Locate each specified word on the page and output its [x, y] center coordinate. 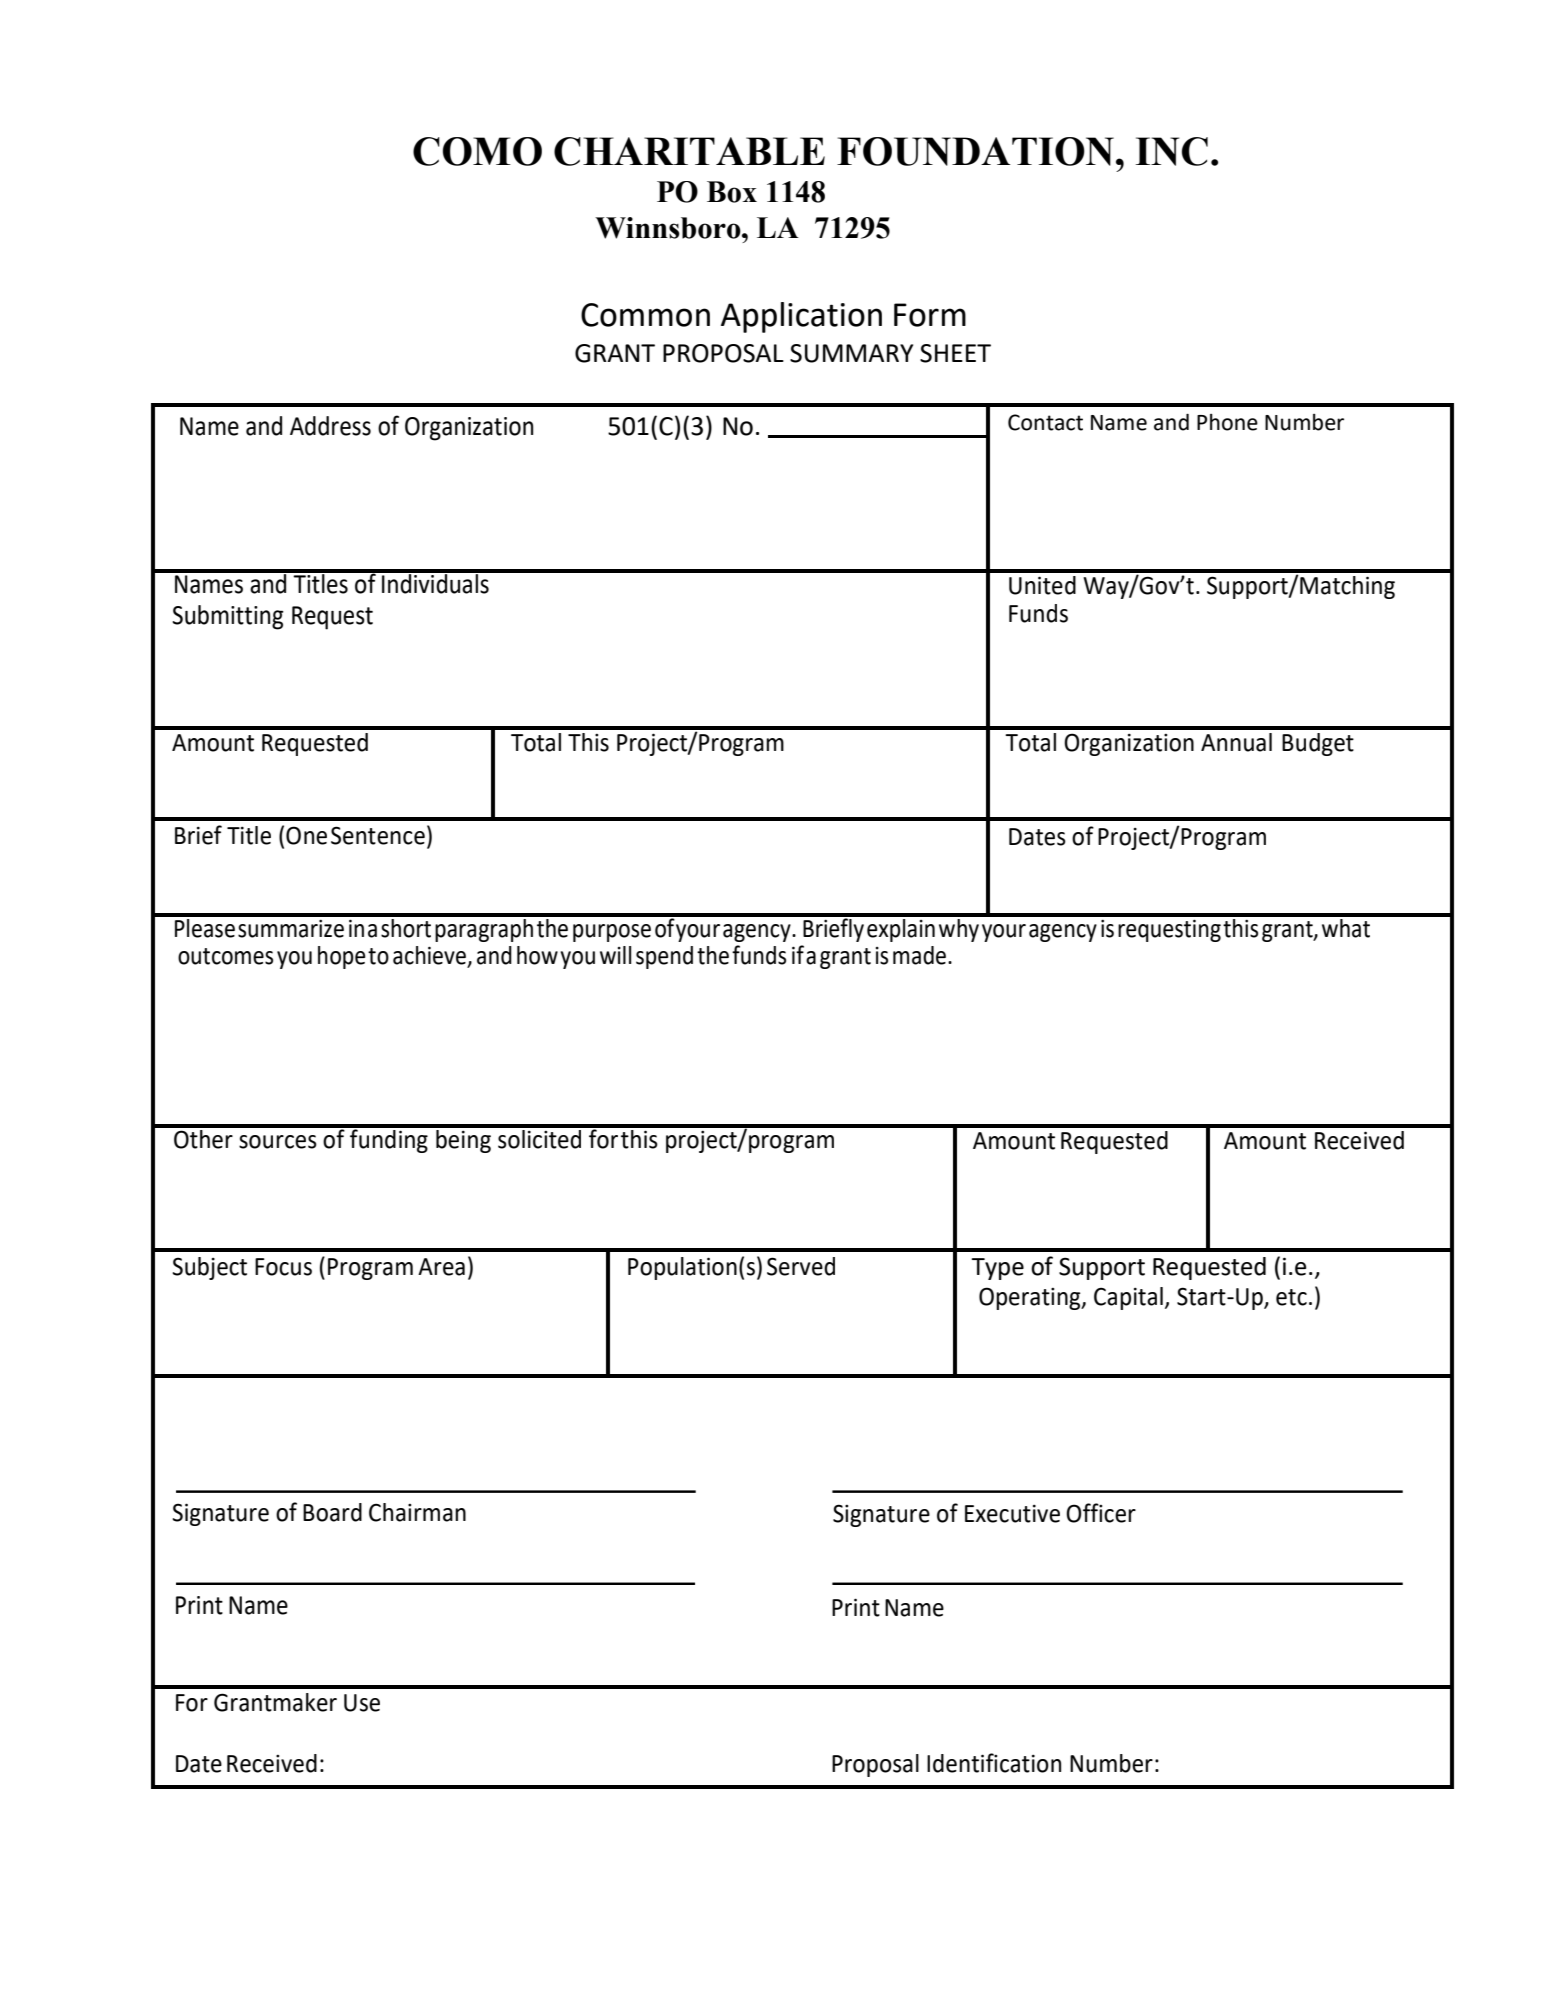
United [1042, 585]
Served [801, 1266]
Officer [1101, 1513]
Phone [1227, 422]
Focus [283, 1267]
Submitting [228, 617]
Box [732, 192]
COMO [477, 151]
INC [1172, 151]
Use [362, 1703]
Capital [1128, 1298]
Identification [994, 1763]
